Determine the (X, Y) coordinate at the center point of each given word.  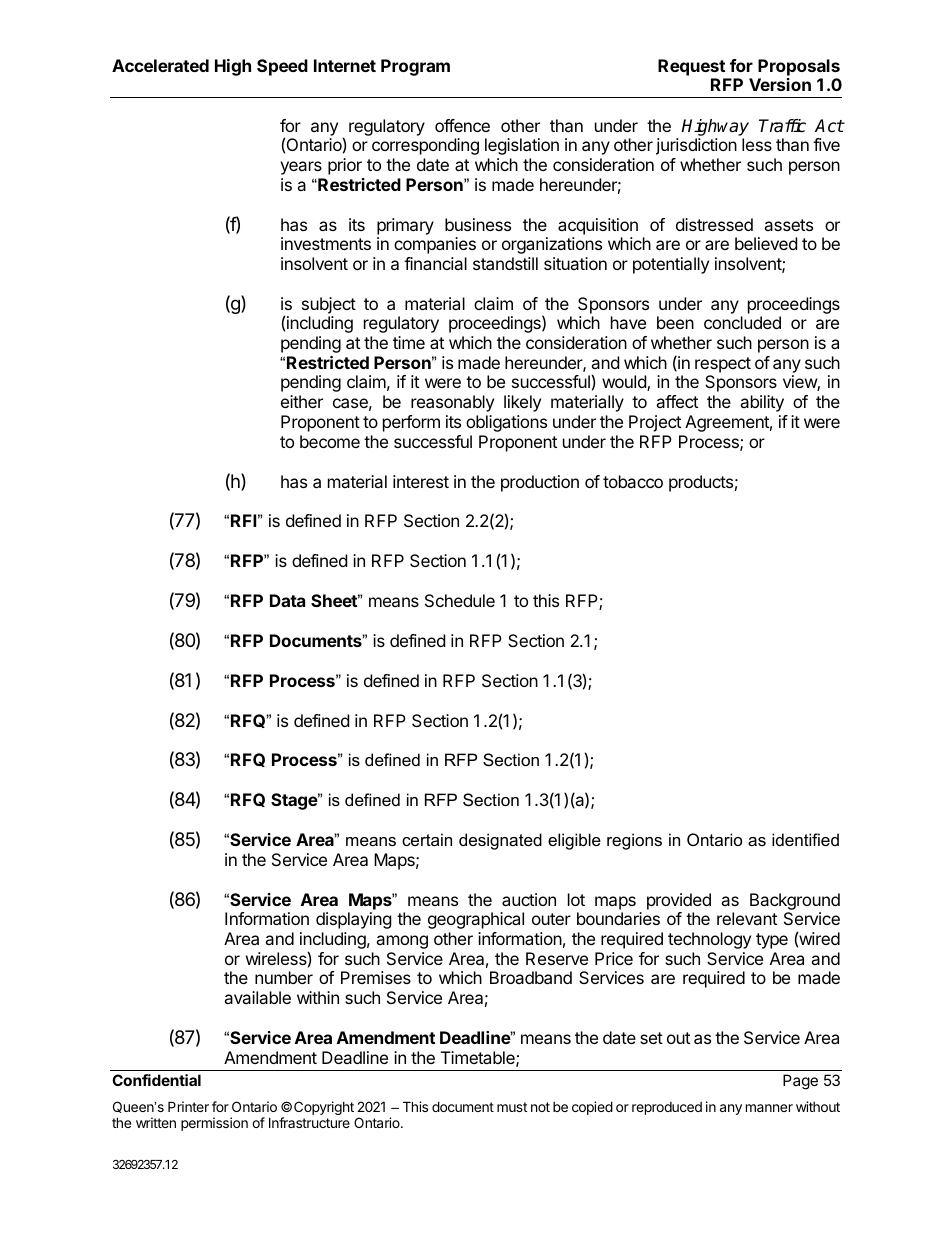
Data (287, 600)
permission (214, 1124)
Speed (282, 67)
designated (500, 841)
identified (805, 839)
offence (462, 125)
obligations (506, 423)
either (302, 401)
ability (762, 403)
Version (780, 84)
